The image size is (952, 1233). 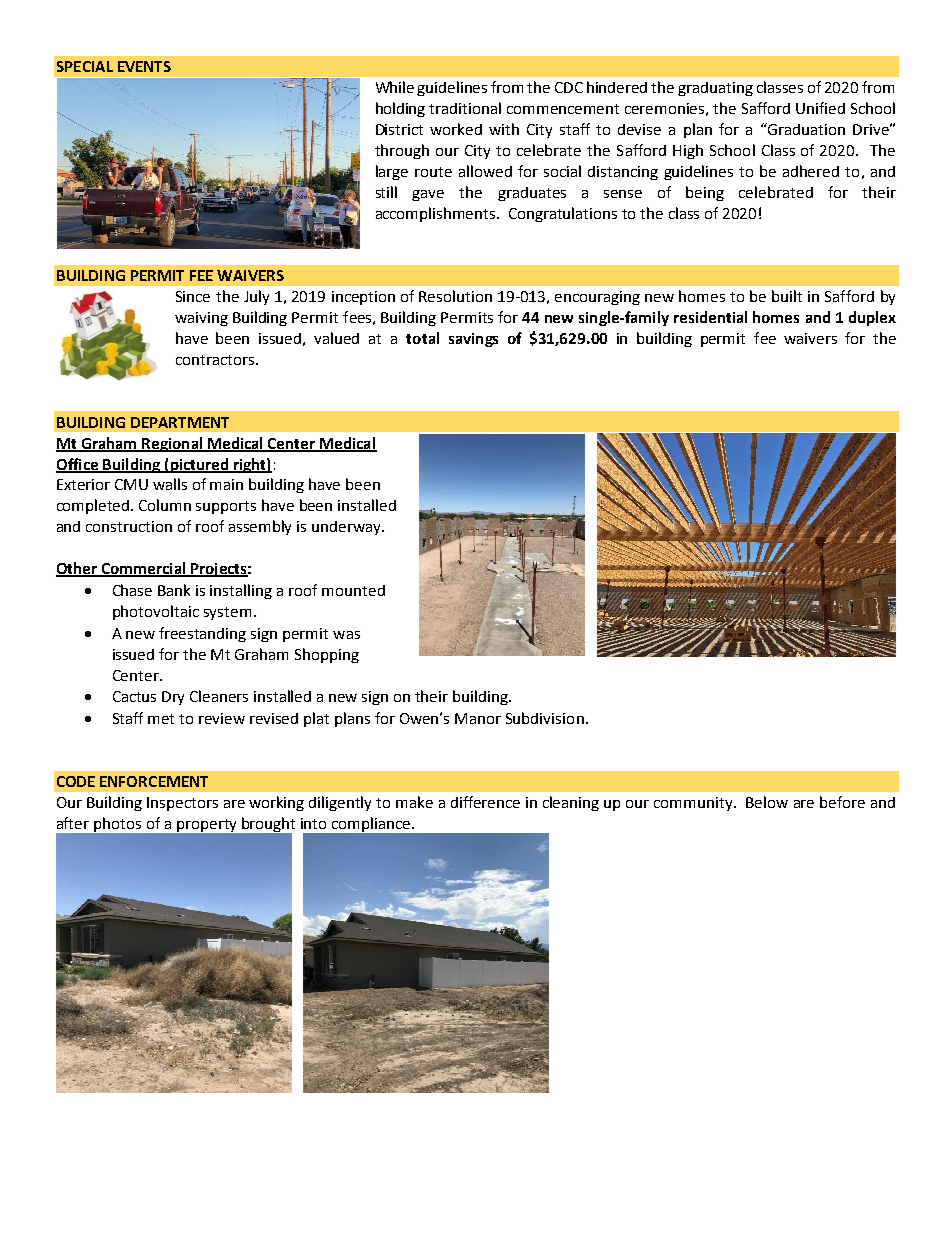 What do you see at coordinates (710, 317) in the image?
I see `residential` at bounding box center [710, 317].
